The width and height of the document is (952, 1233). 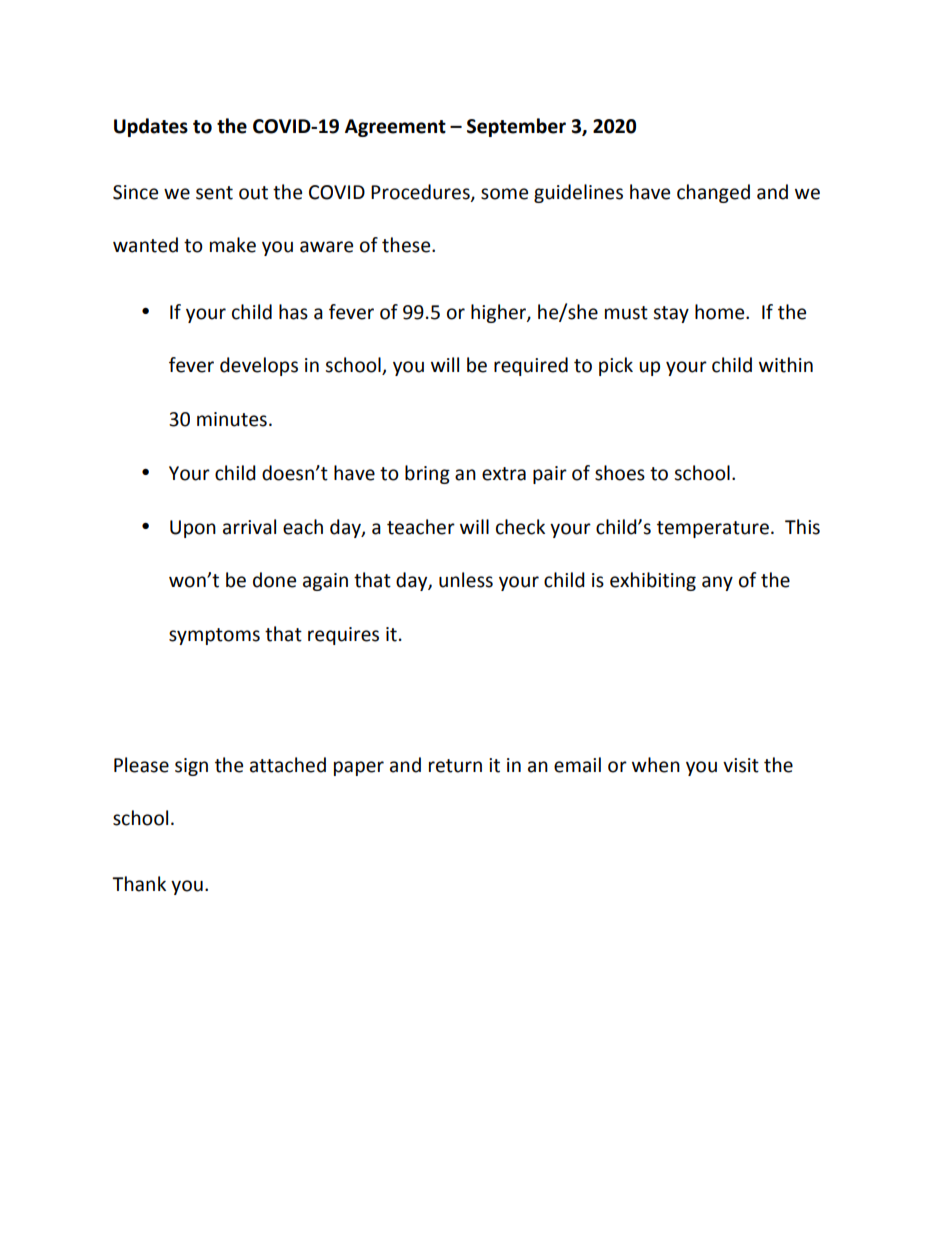 What do you see at coordinates (455, 766) in the document?
I see `return` at bounding box center [455, 766].
